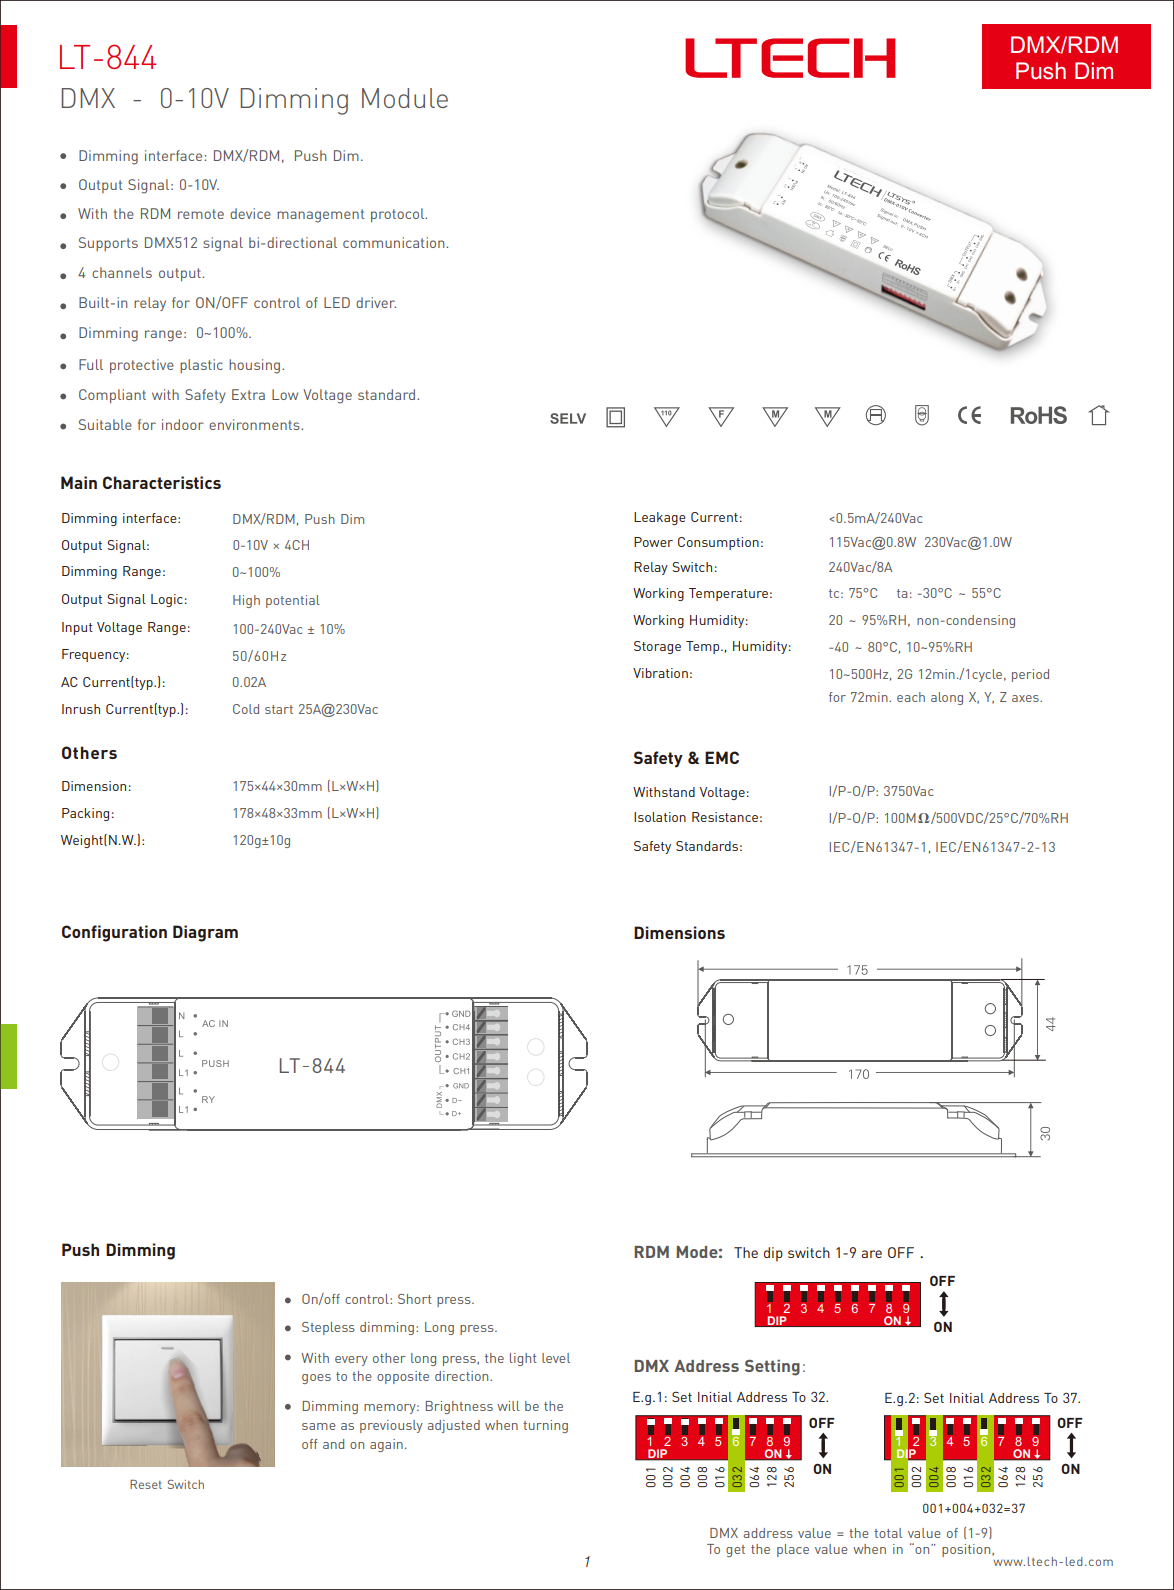  What do you see at coordinates (415, 1299) in the image?
I see `Short` at bounding box center [415, 1299].
